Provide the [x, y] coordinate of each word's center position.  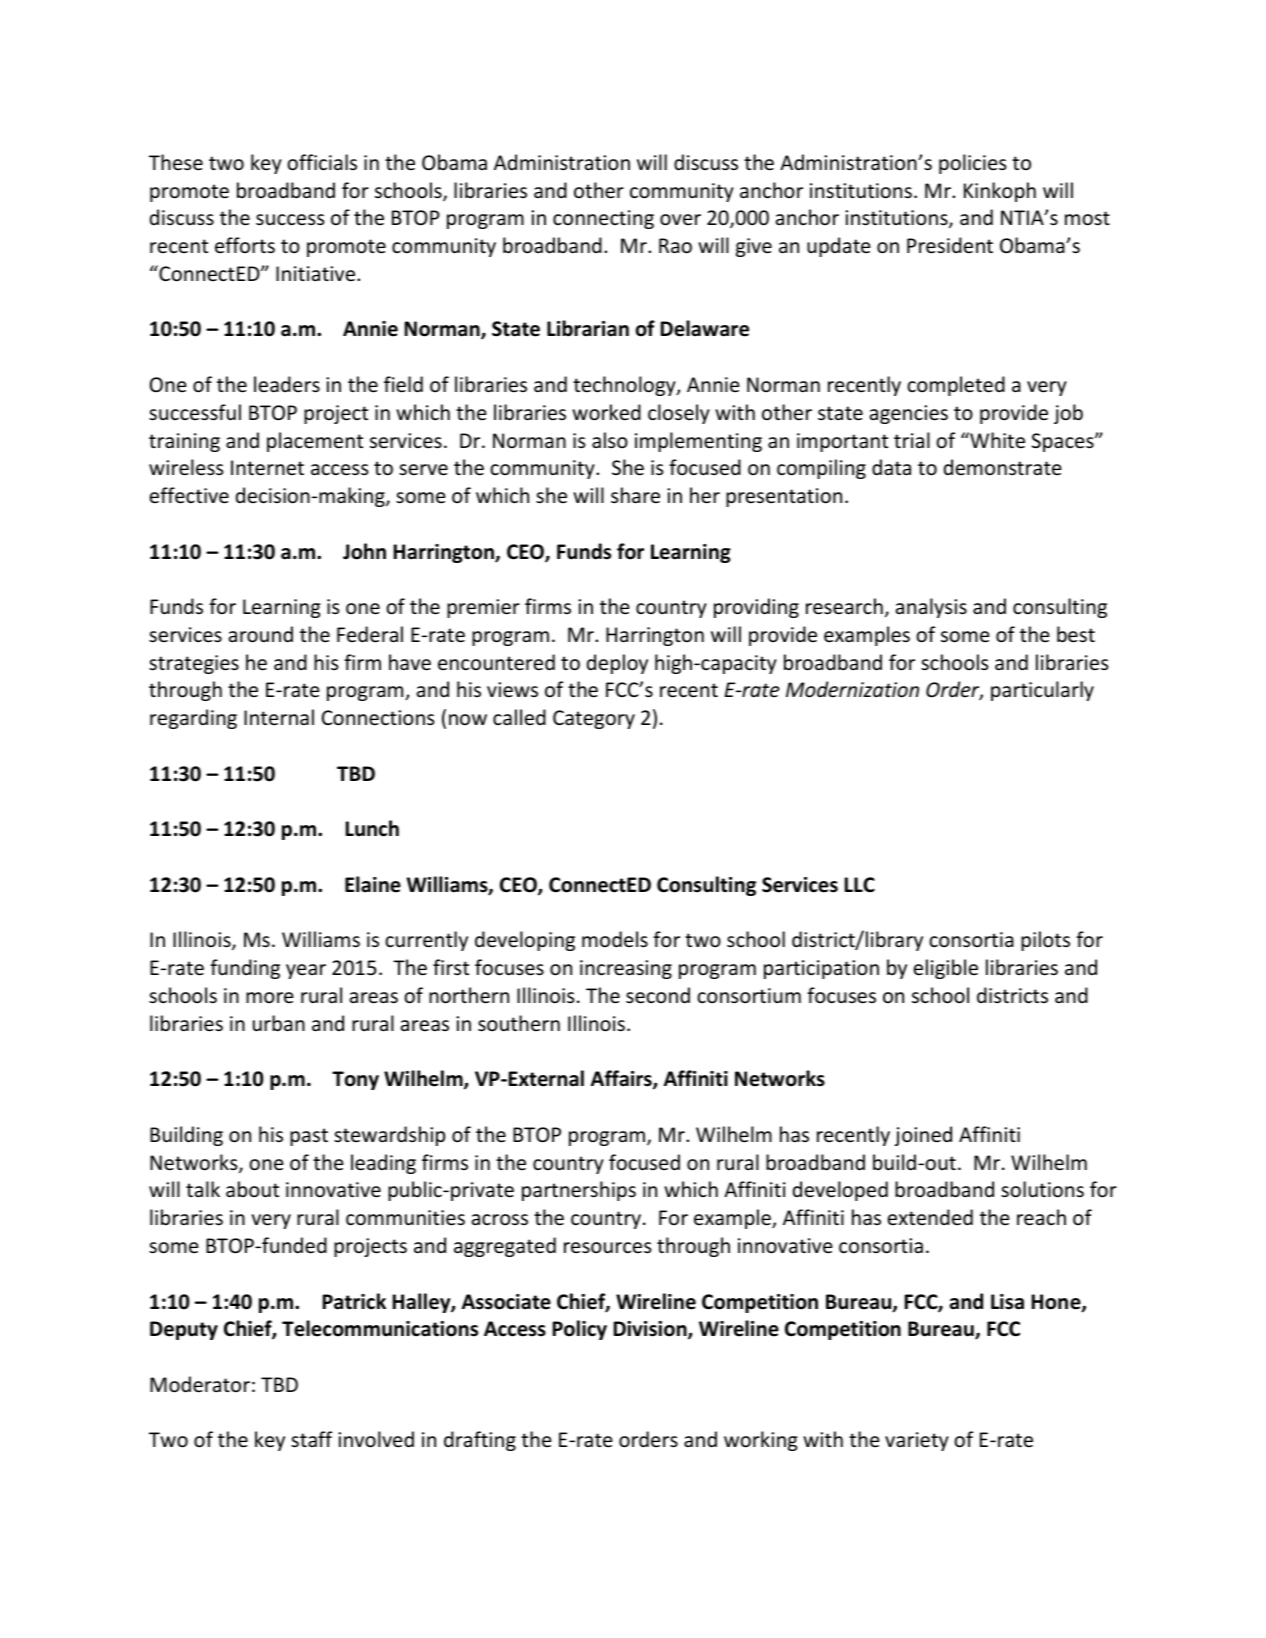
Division [651, 1330]
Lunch [372, 828]
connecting [603, 219]
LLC [860, 885]
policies [972, 164]
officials [322, 162]
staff [311, 1439]
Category [594, 719]
